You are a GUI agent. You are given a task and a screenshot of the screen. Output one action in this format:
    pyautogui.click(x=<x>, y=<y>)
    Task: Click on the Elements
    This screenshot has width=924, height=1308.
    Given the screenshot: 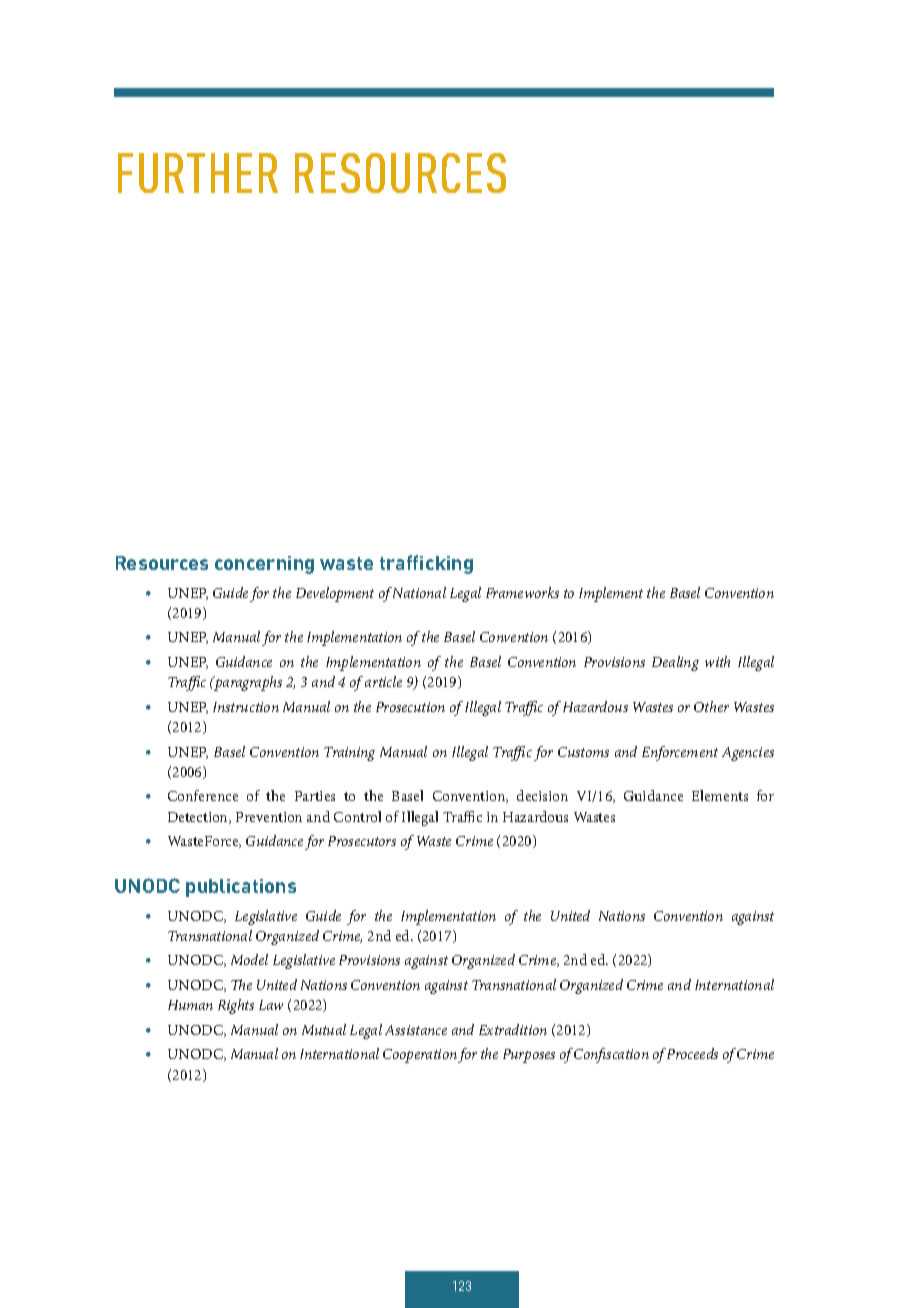 What is the action you would take?
    pyautogui.click(x=720, y=795)
